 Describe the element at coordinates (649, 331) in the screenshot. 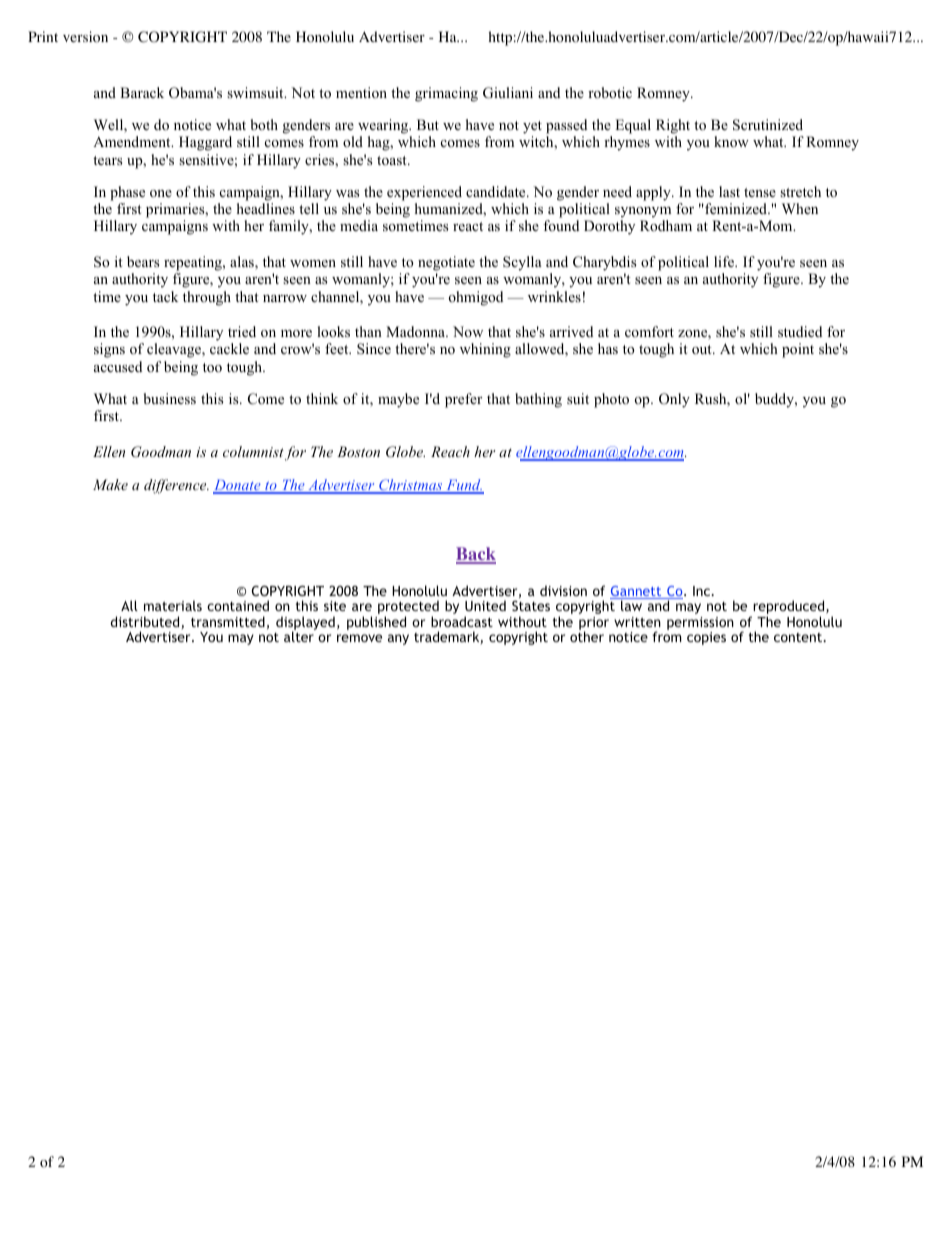

I see `comfort` at that location.
